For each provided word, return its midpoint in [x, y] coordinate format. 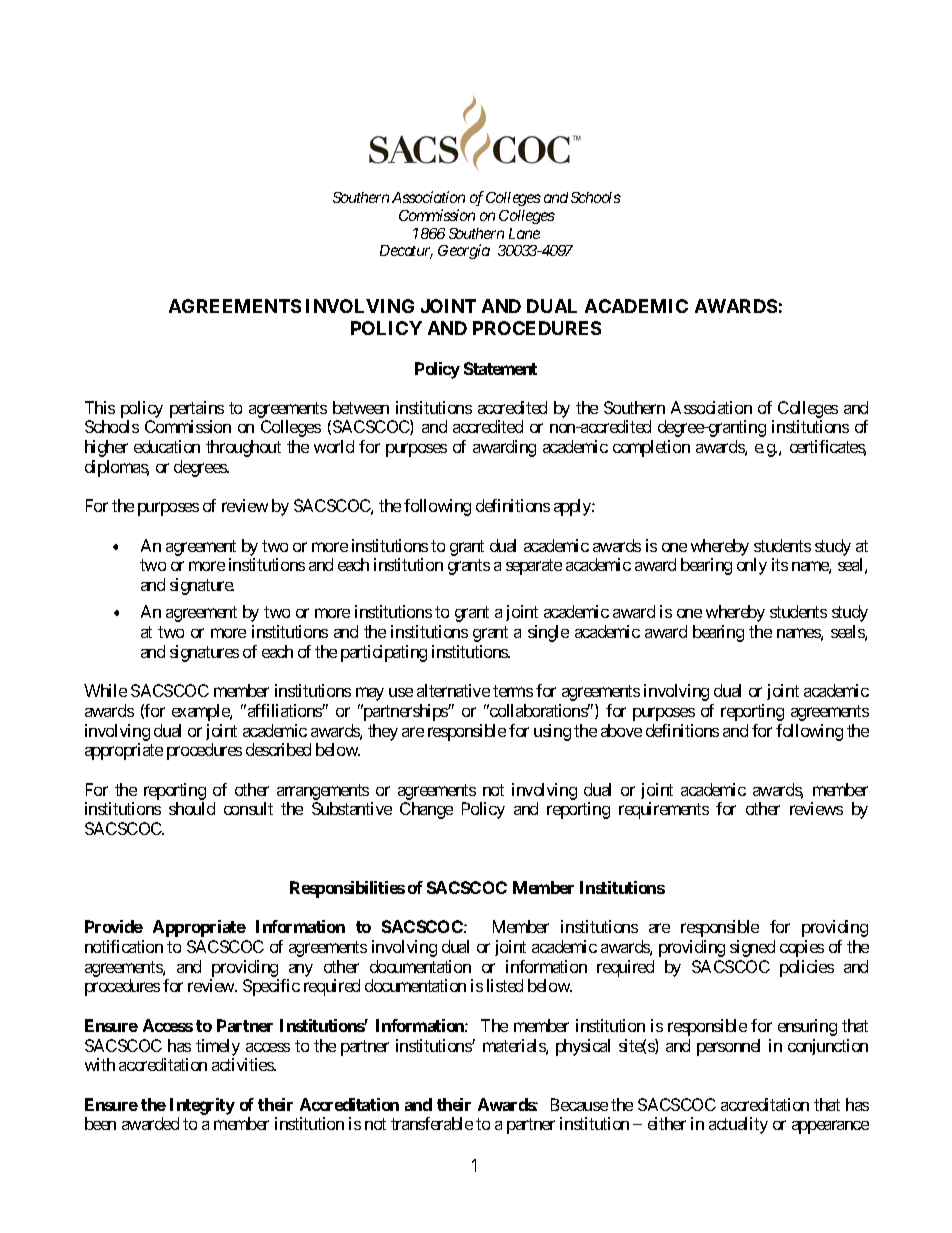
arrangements [323, 792]
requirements [664, 810]
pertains [197, 409]
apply [573, 507]
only [752, 566]
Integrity [202, 1106]
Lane [524, 233]
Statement [500, 368]
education [167, 446]
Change [426, 810]
